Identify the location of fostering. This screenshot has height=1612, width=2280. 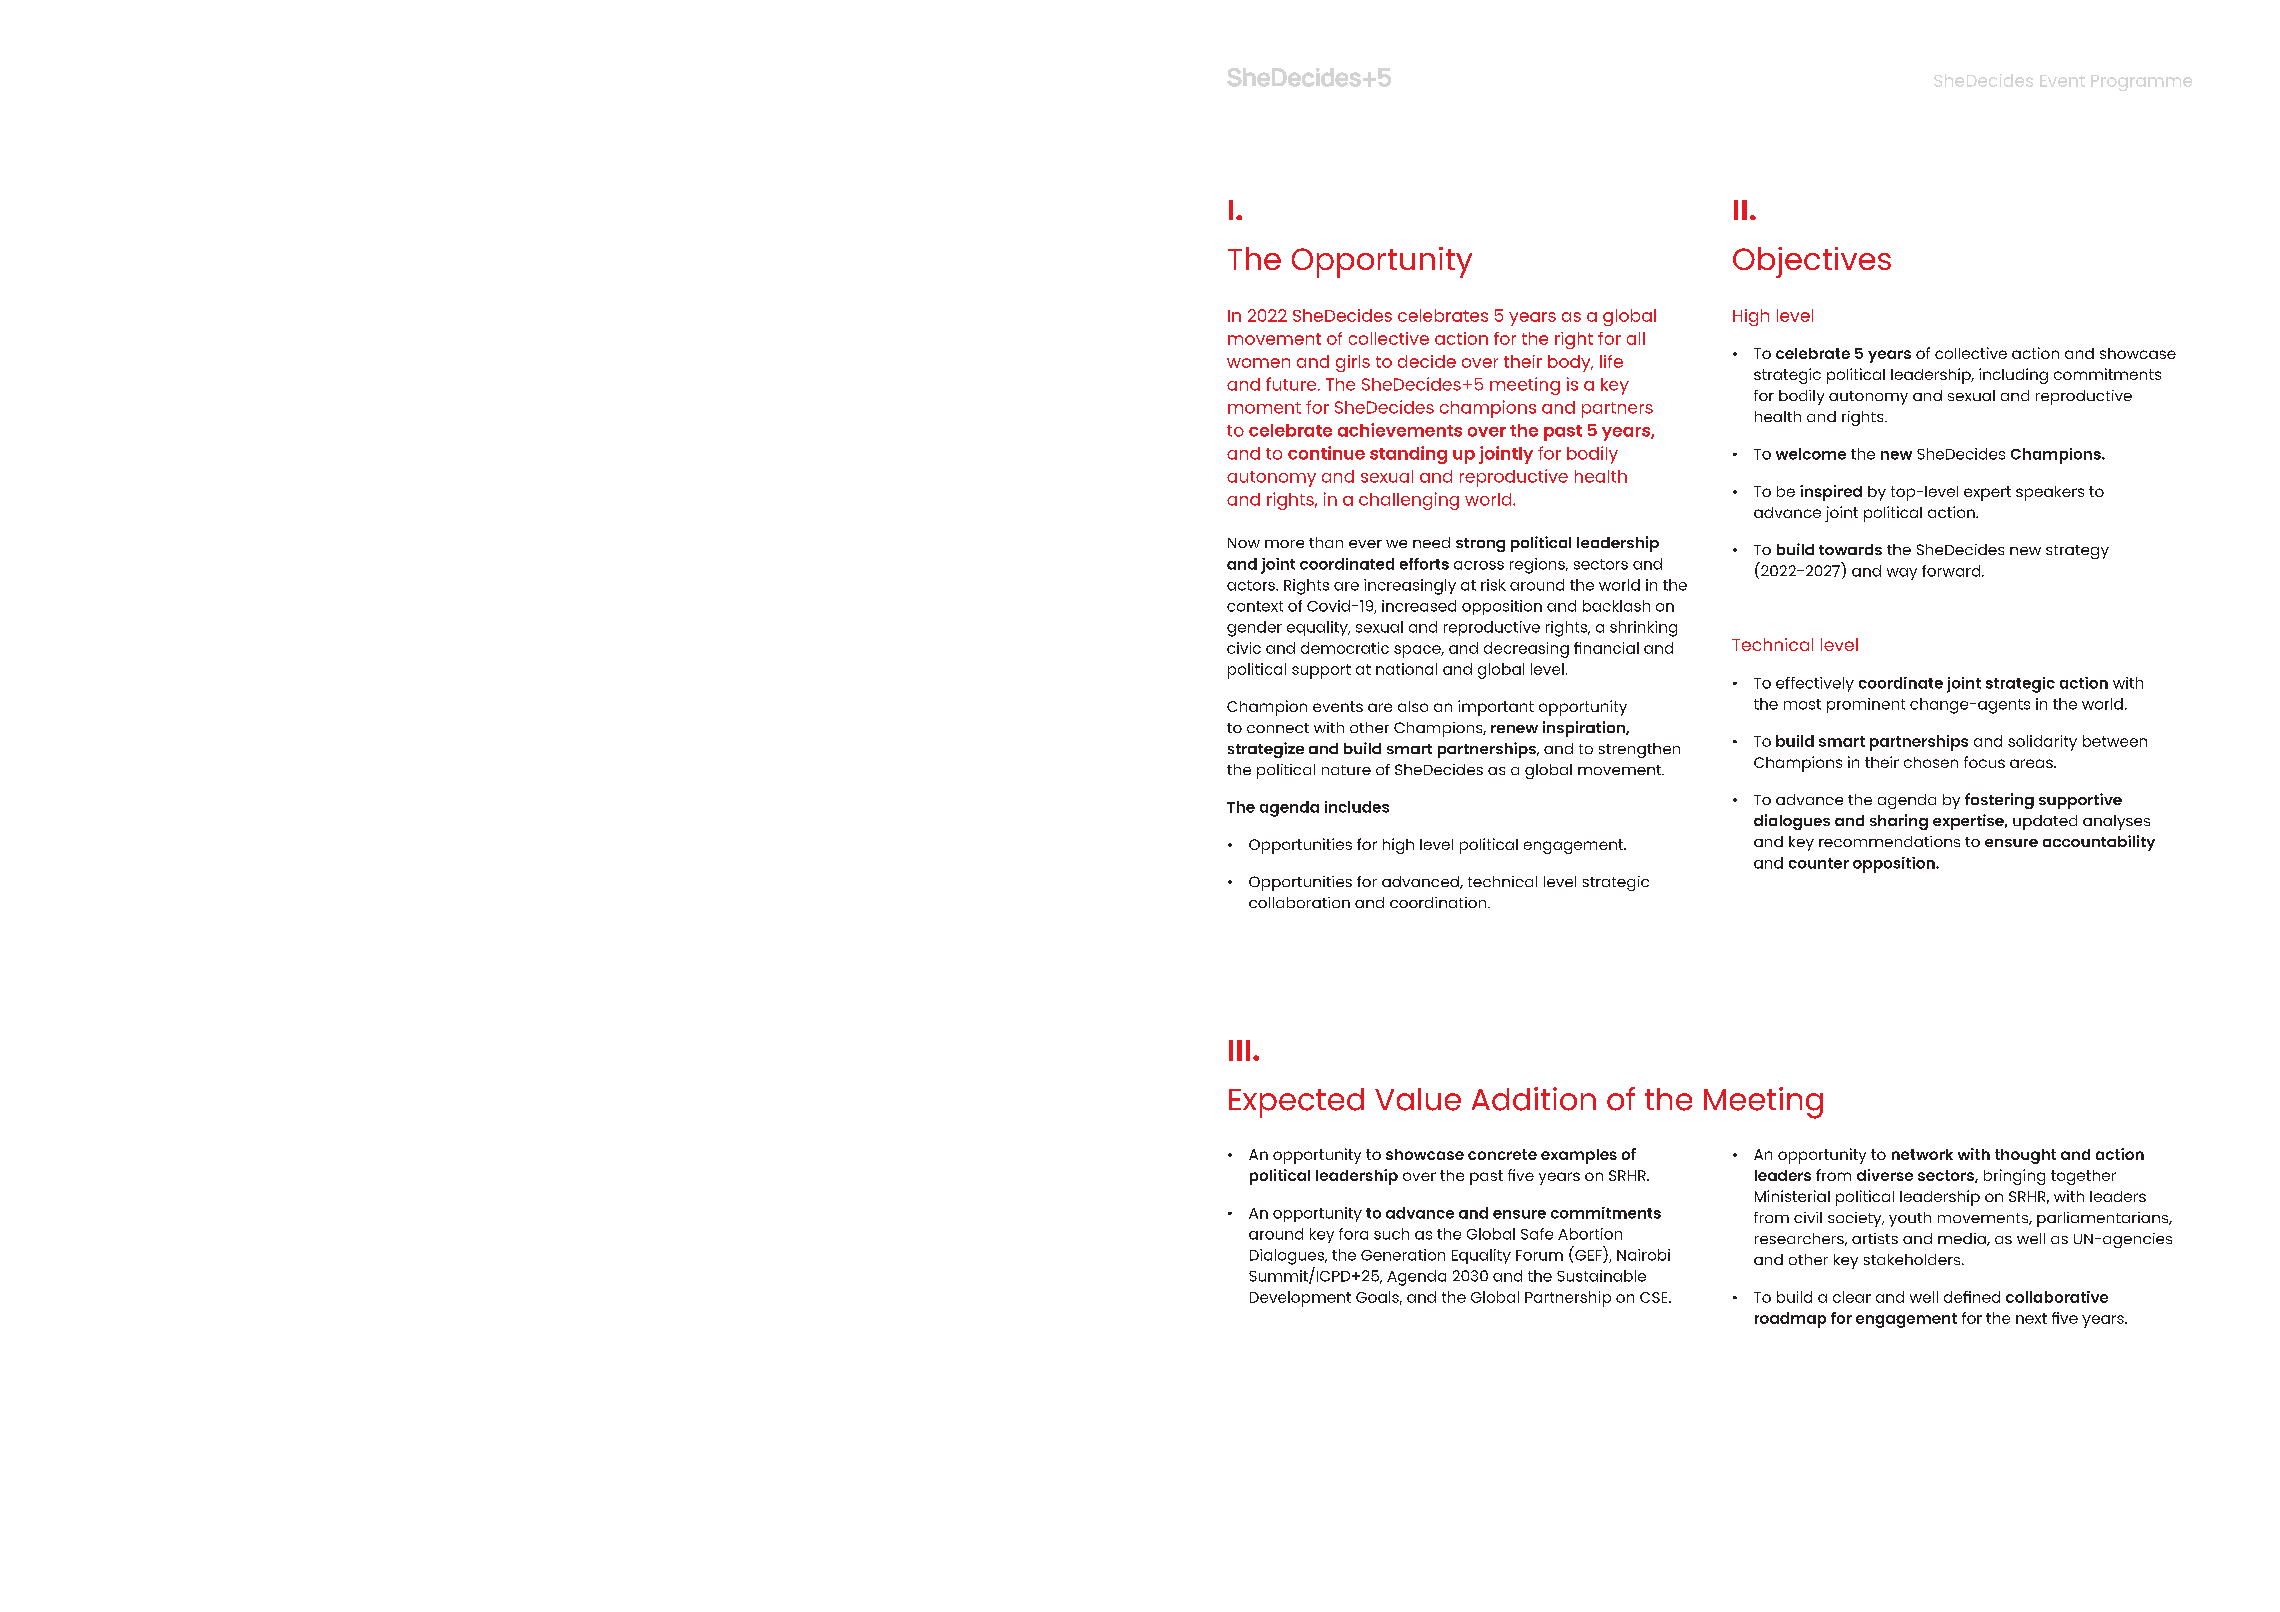
(1999, 801).
